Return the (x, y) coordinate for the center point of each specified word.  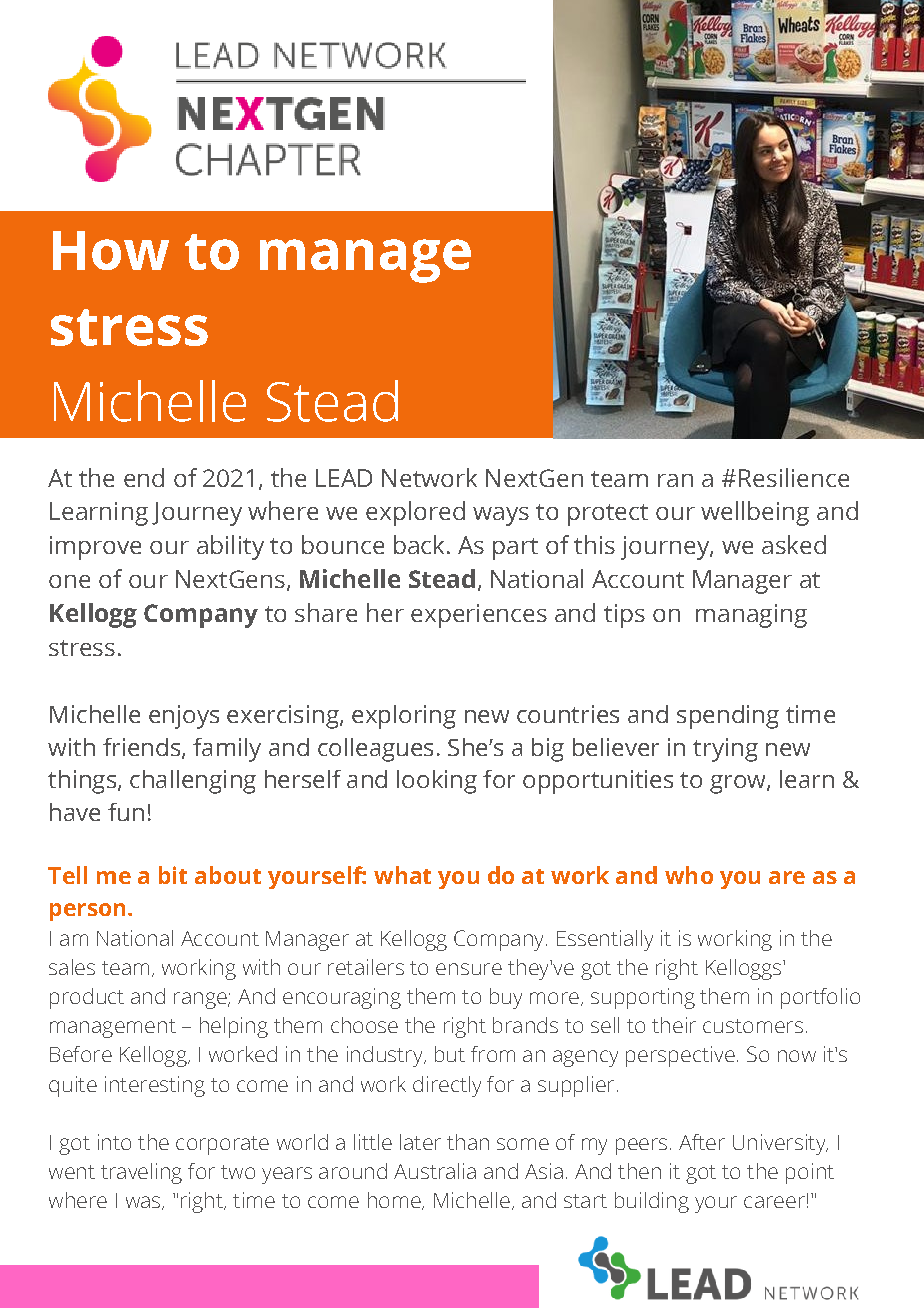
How (111, 250)
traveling (141, 1173)
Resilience (794, 477)
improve (95, 548)
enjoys (184, 717)
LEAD (344, 478)
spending (728, 717)
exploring (404, 717)
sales (72, 967)
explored (415, 513)
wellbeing (755, 513)
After (702, 1142)
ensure (469, 969)
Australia (435, 1171)
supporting (643, 998)
